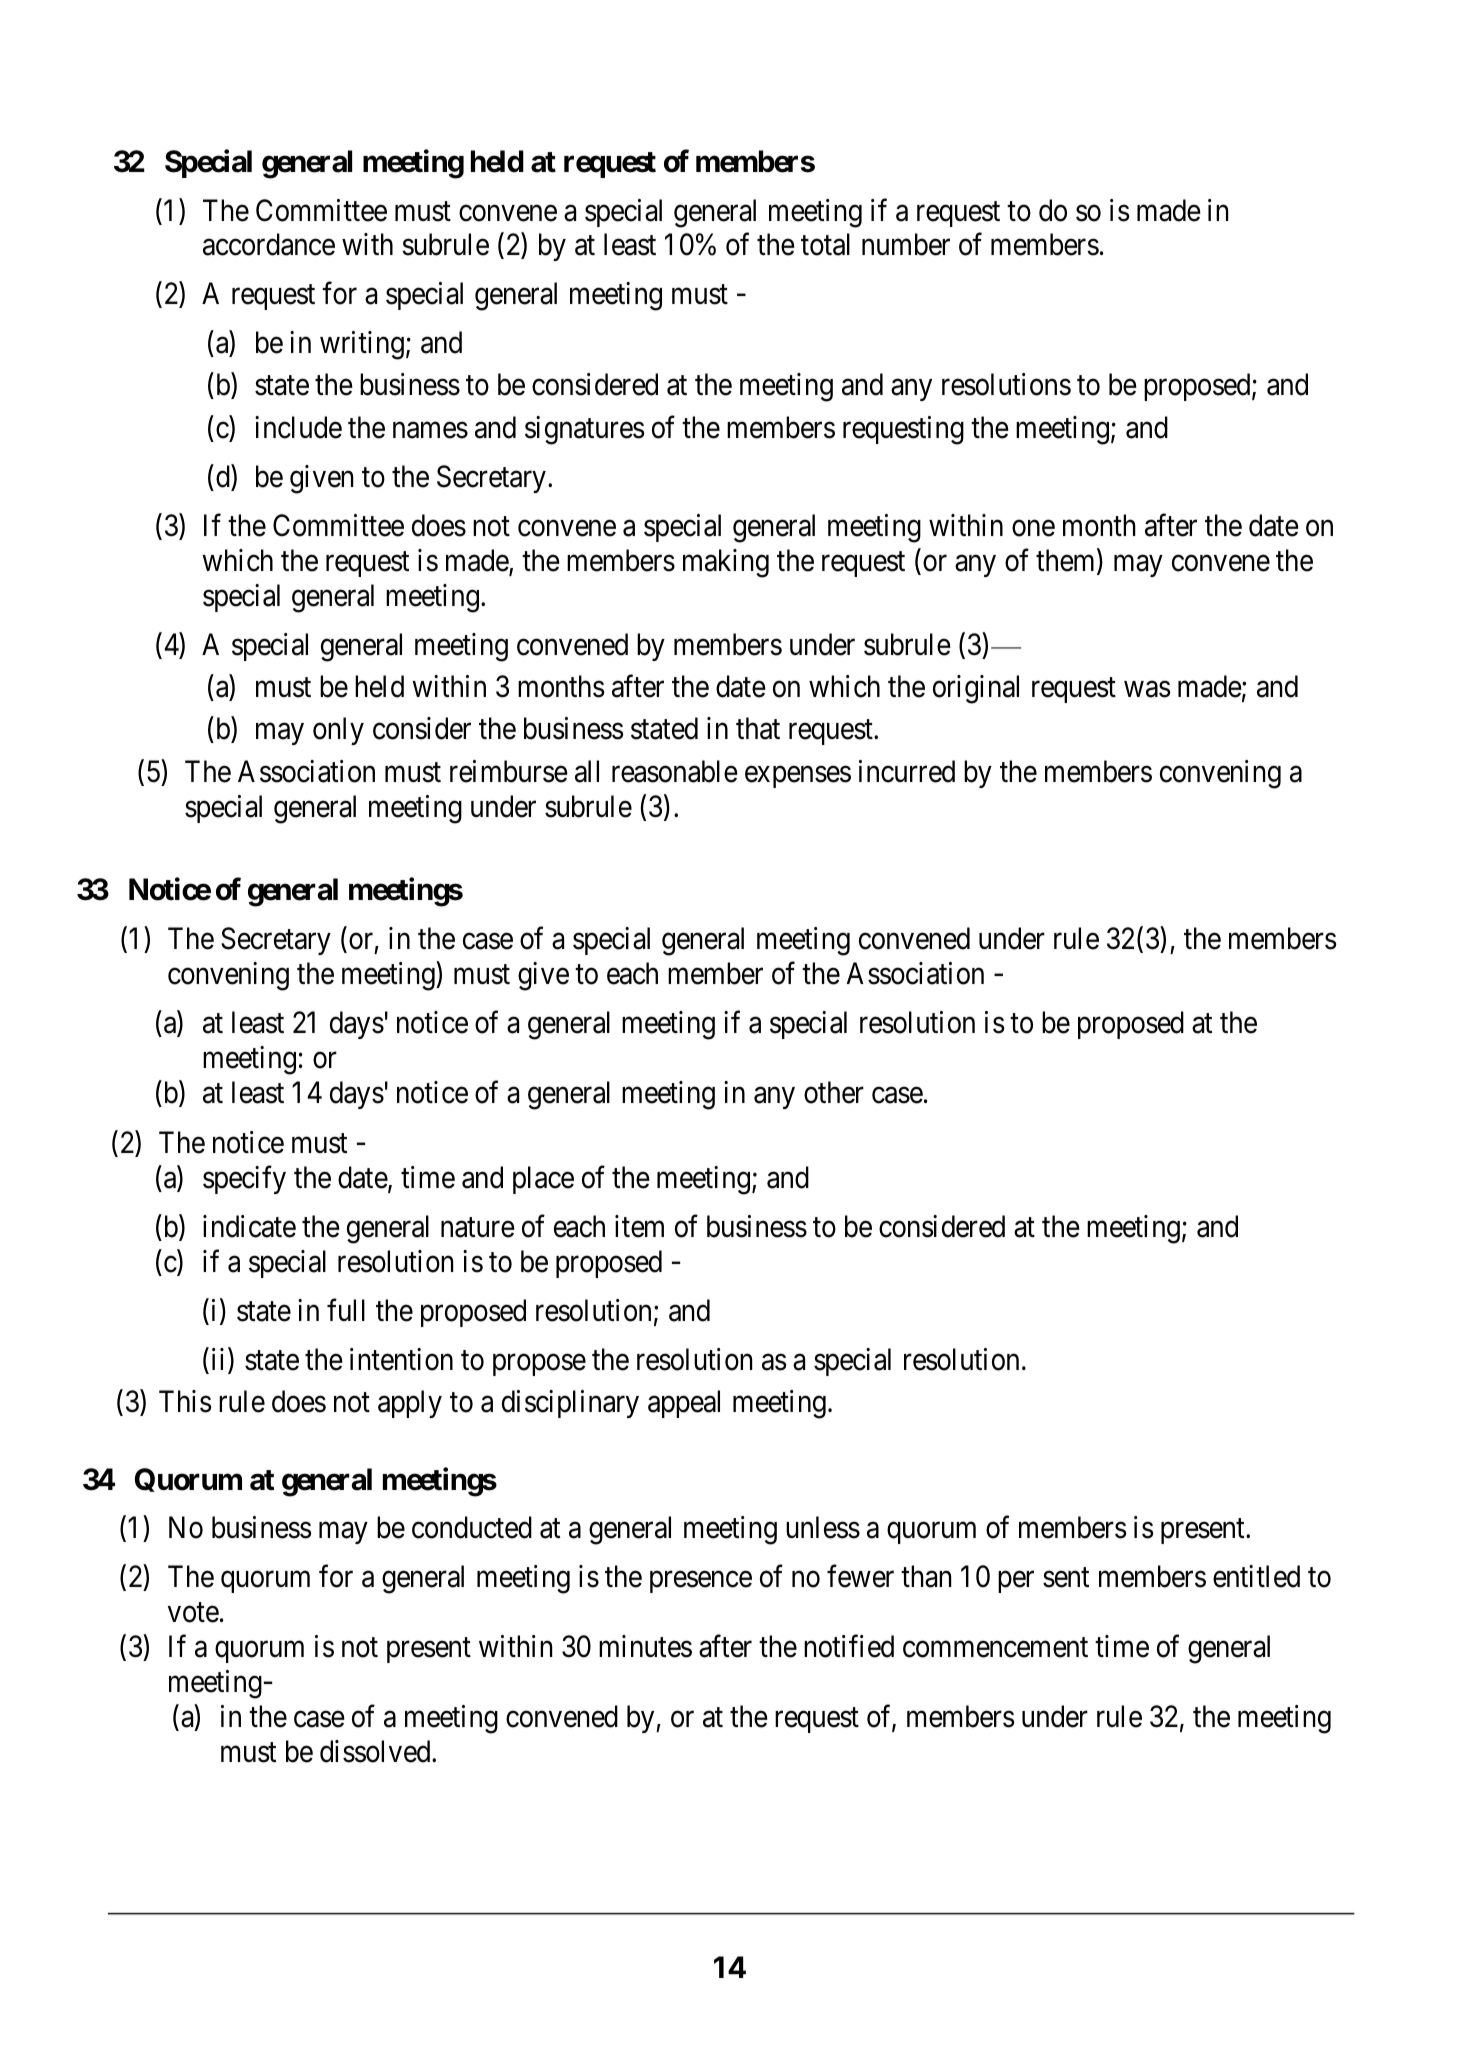 The image size is (1462, 2068). What do you see at coordinates (849, 1646) in the image?
I see `notified` at bounding box center [849, 1646].
